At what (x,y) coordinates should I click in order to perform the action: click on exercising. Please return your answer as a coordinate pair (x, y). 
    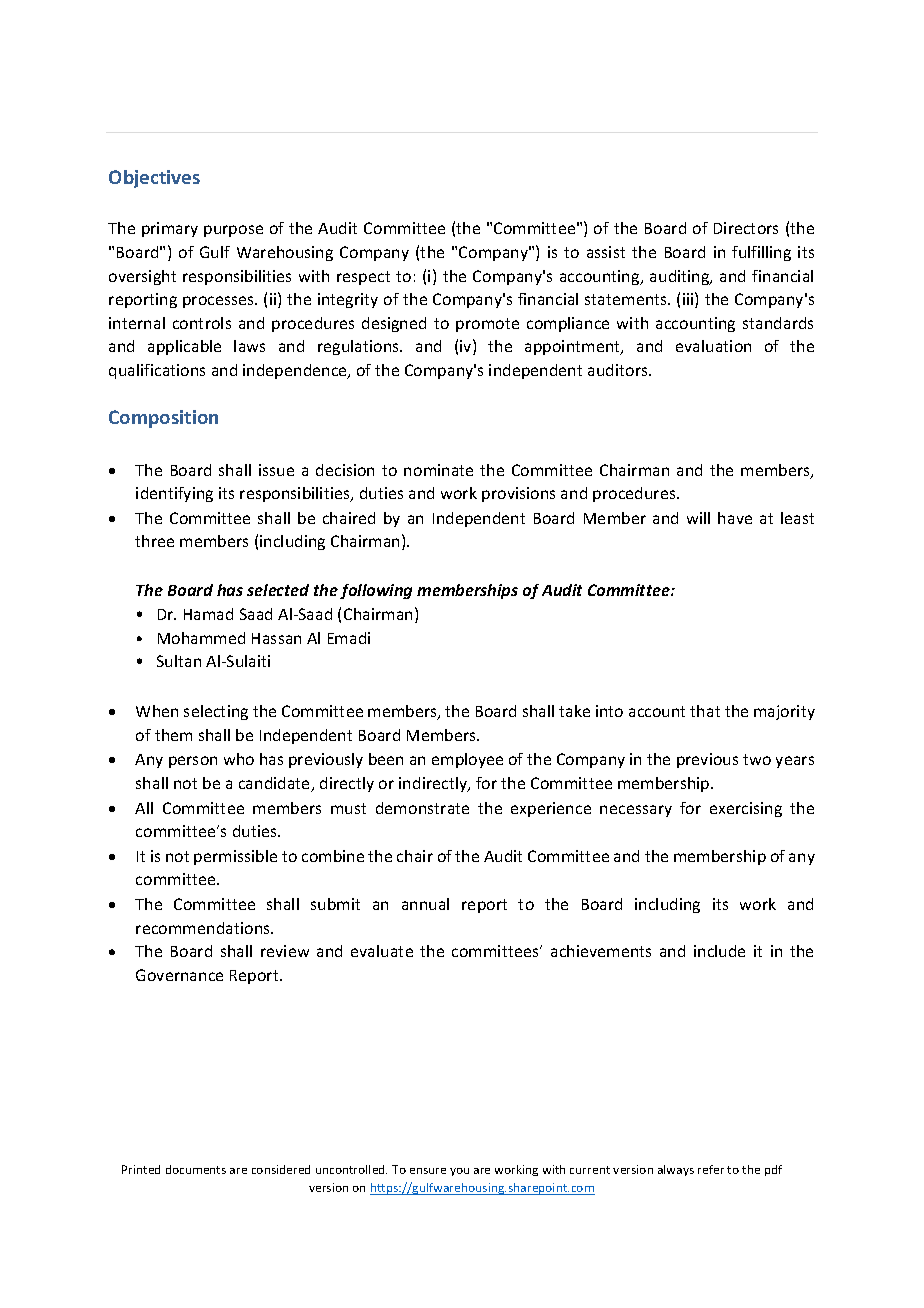
    Looking at the image, I should click on (746, 809).
